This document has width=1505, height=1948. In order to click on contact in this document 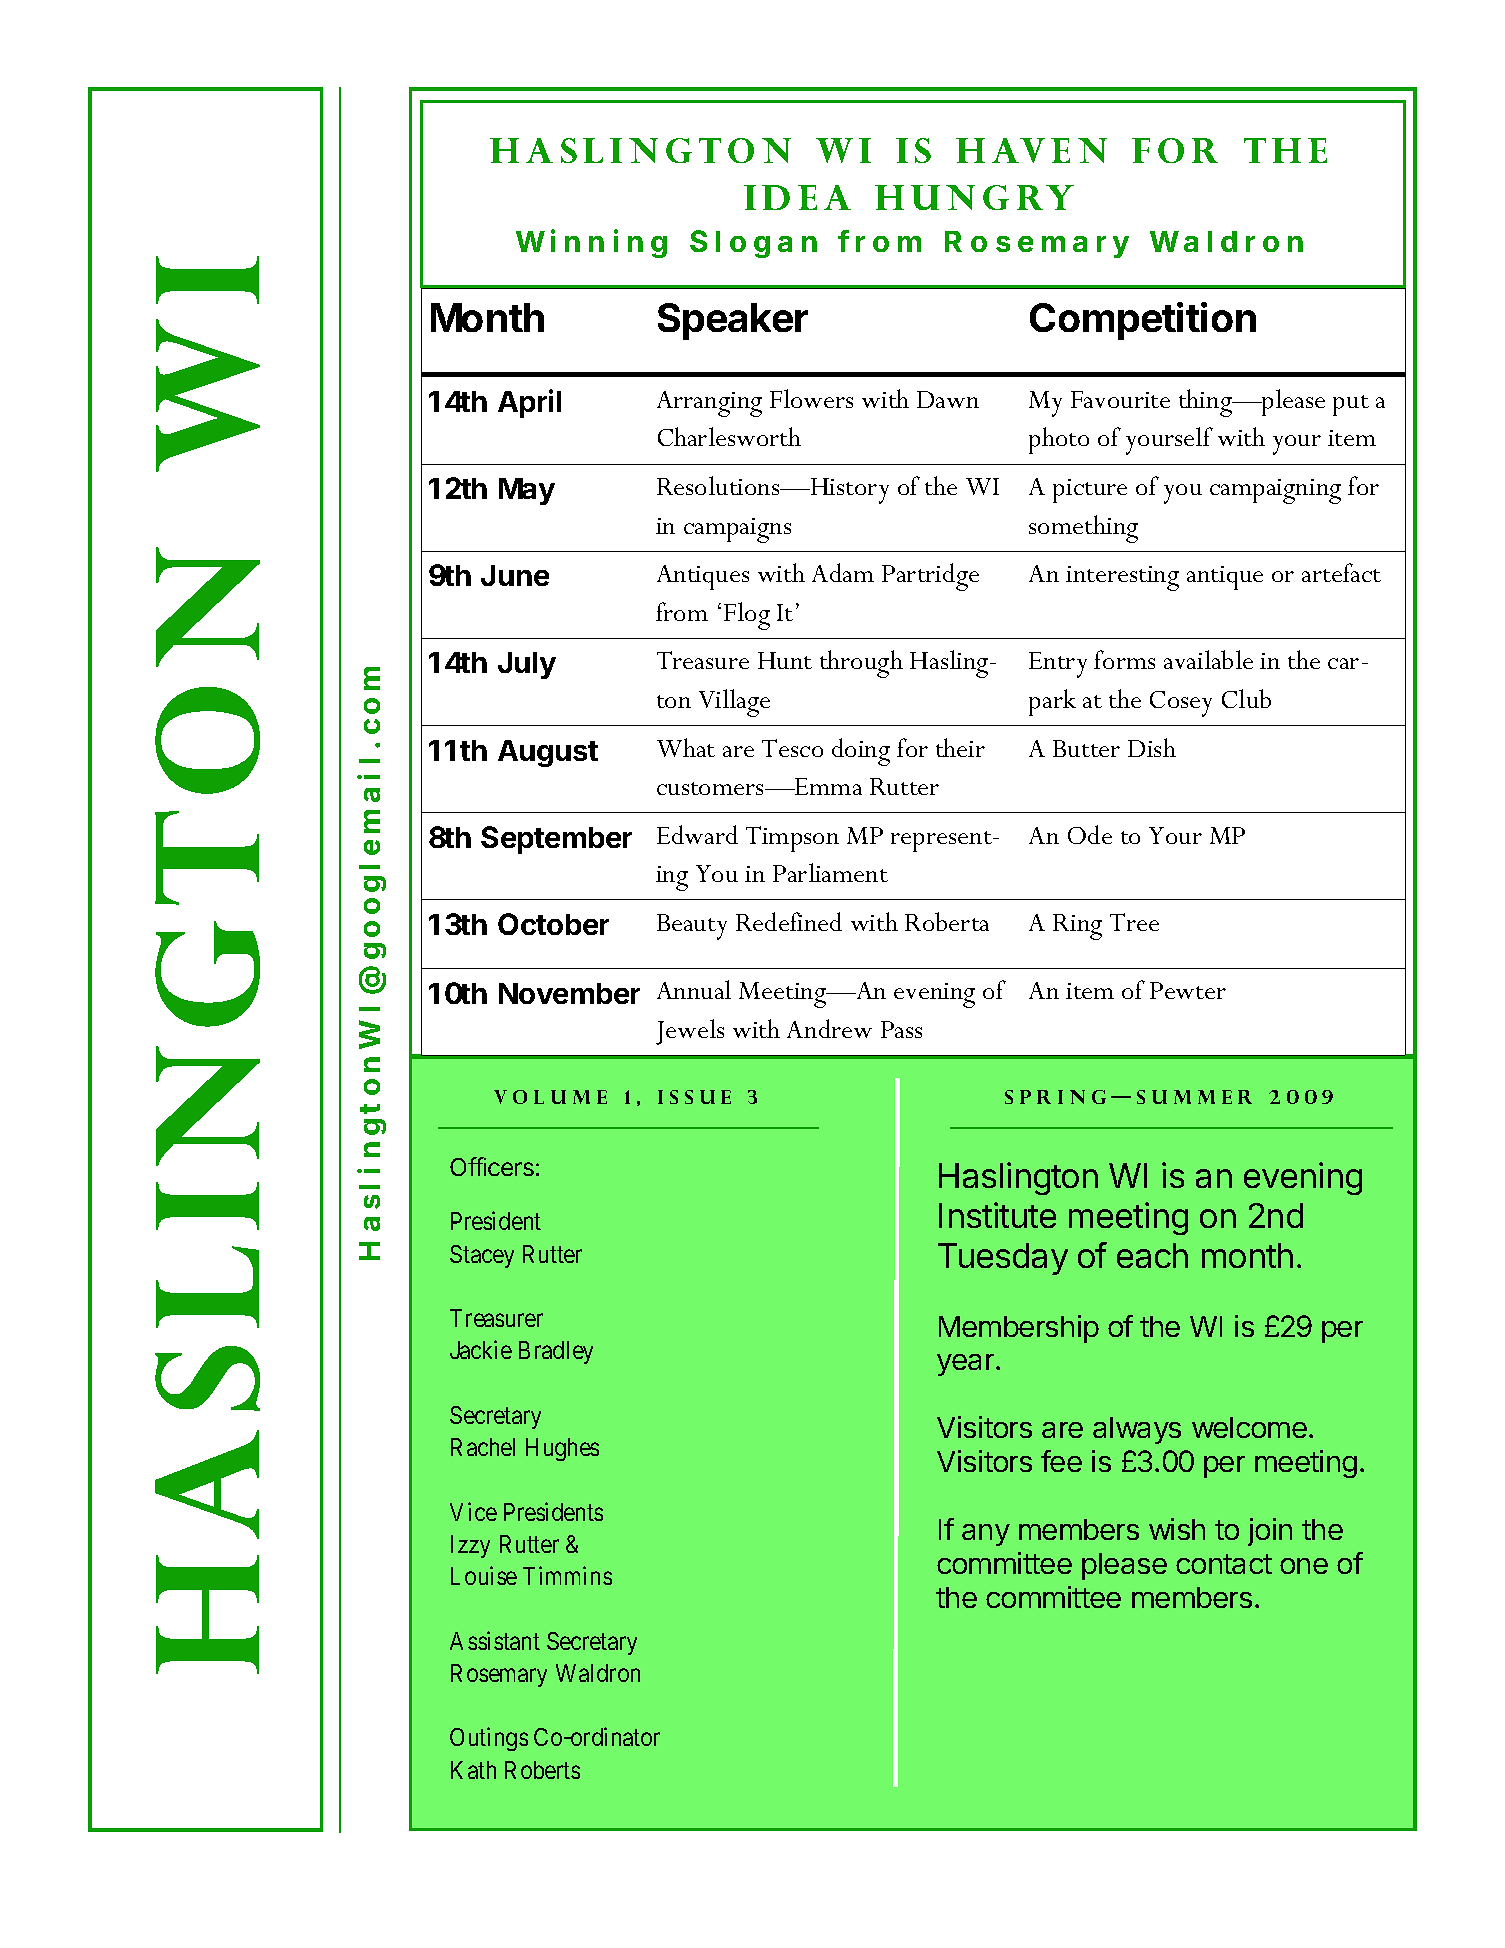, I will do `click(1224, 1564)`.
